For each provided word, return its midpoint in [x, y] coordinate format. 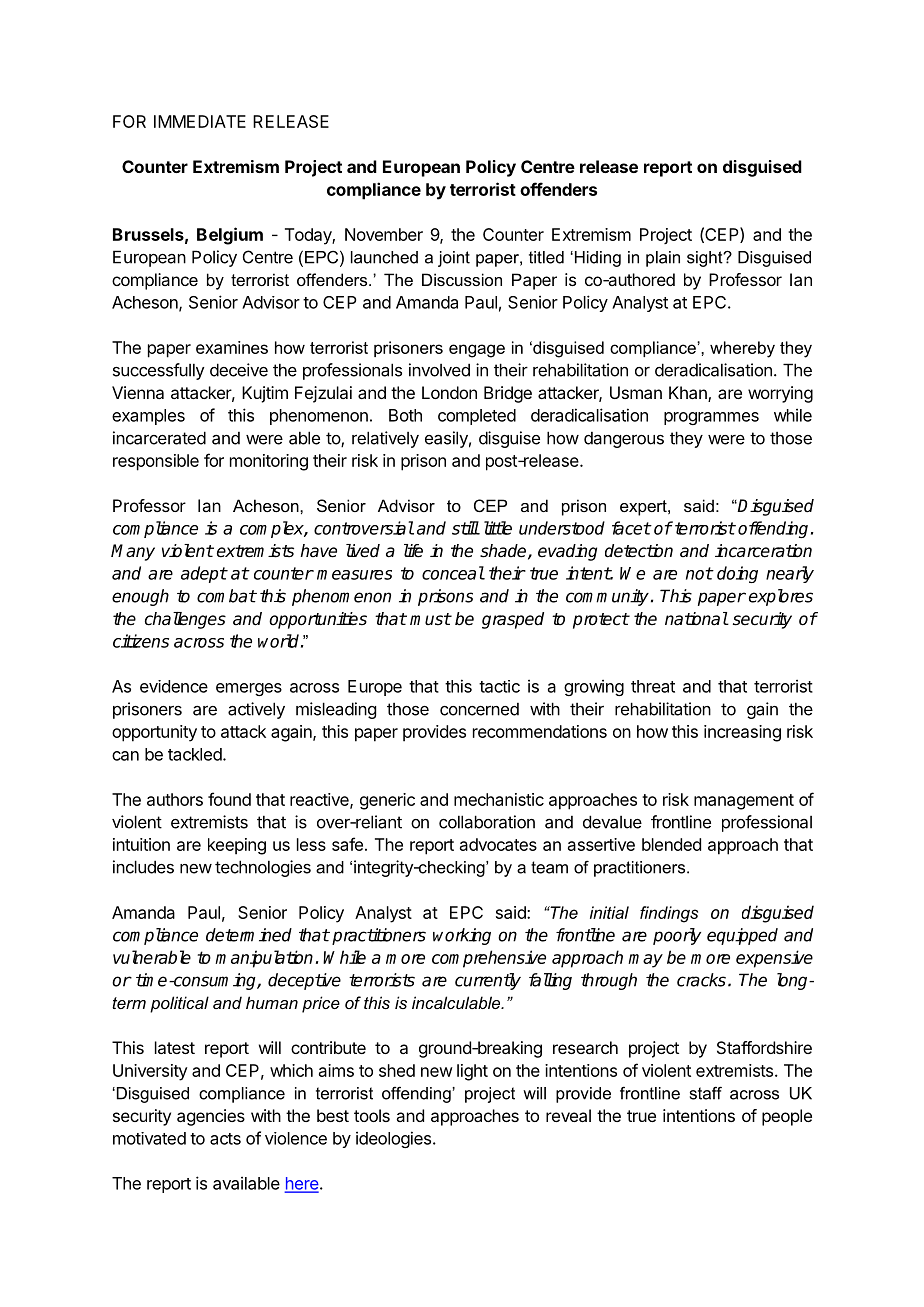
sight [706, 259]
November [384, 234]
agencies [211, 1117]
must [430, 619]
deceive [239, 370]
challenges [185, 620]
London [449, 392]
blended [671, 844]
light [472, 1072]
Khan [689, 394]
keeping [237, 846]
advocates [498, 844]
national [696, 619]
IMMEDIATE [200, 121]
